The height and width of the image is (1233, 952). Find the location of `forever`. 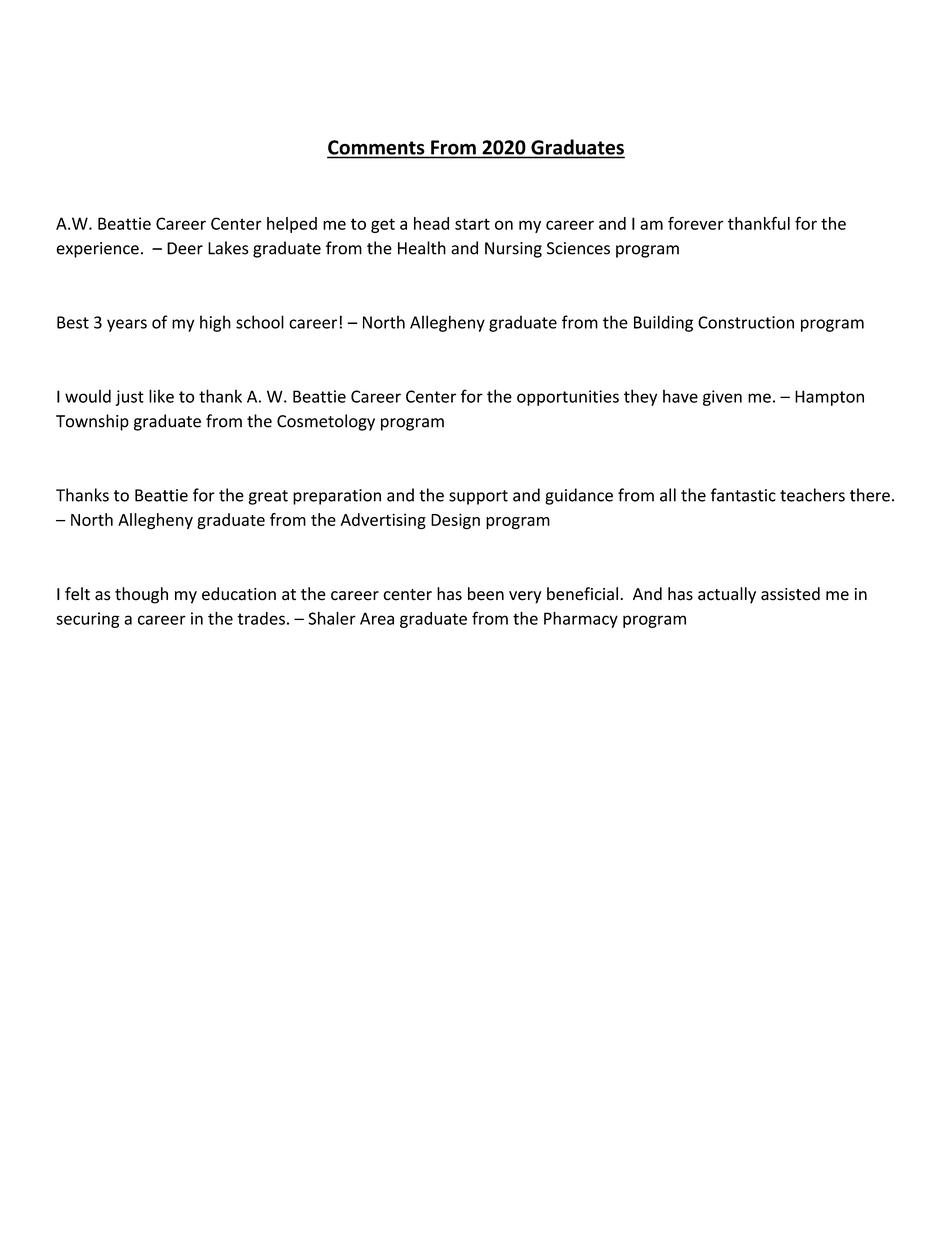

forever is located at coordinates (696, 223).
